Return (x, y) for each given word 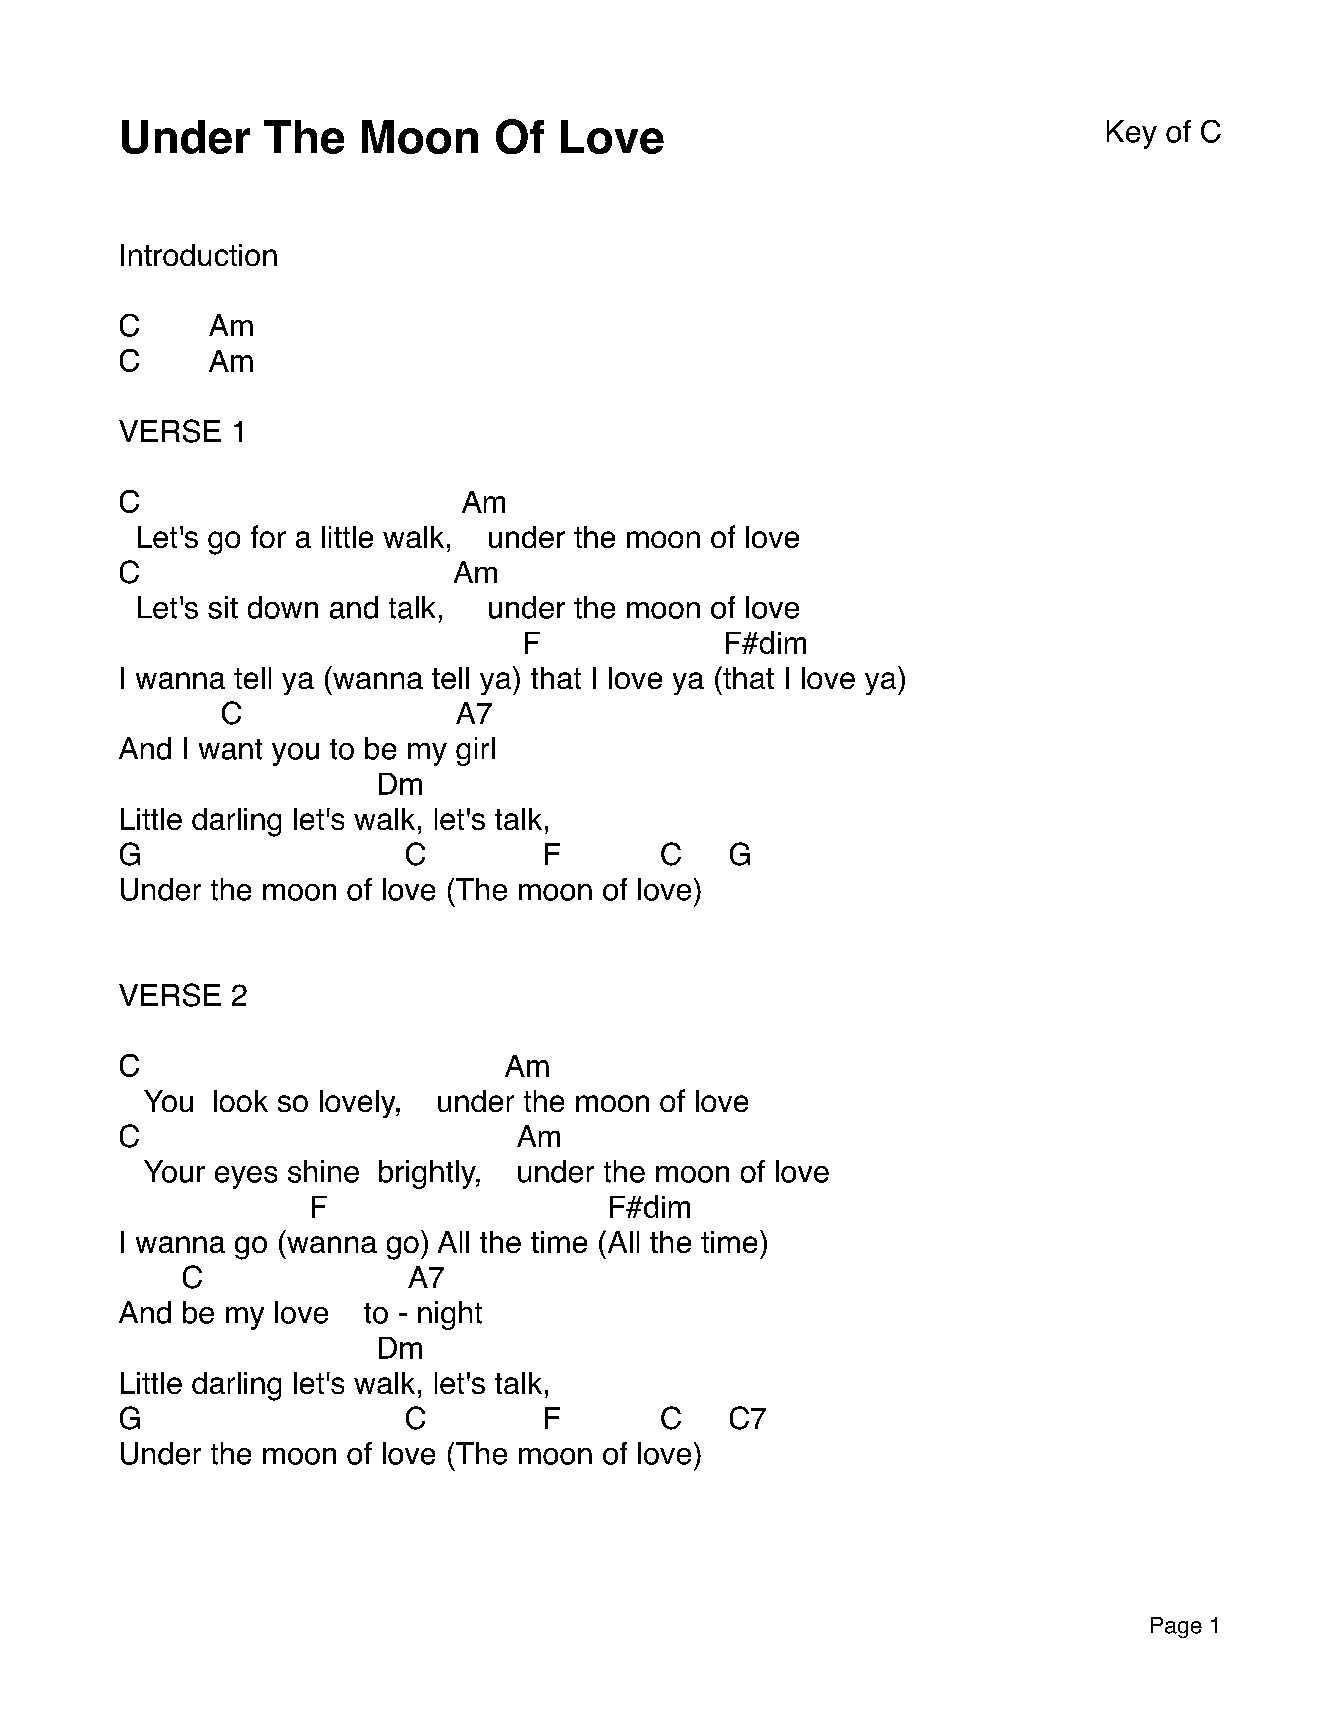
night (450, 1315)
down (283, 607)
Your (174, 1171)
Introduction (199, 255)
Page (1176, 1627)
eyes (246, 1177)
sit (223, 607)
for (268, 536)
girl (475, 751)
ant (242, 749)
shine (323, 1171)
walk (413, 537)
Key (1132, 134)
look (241, 1101)
